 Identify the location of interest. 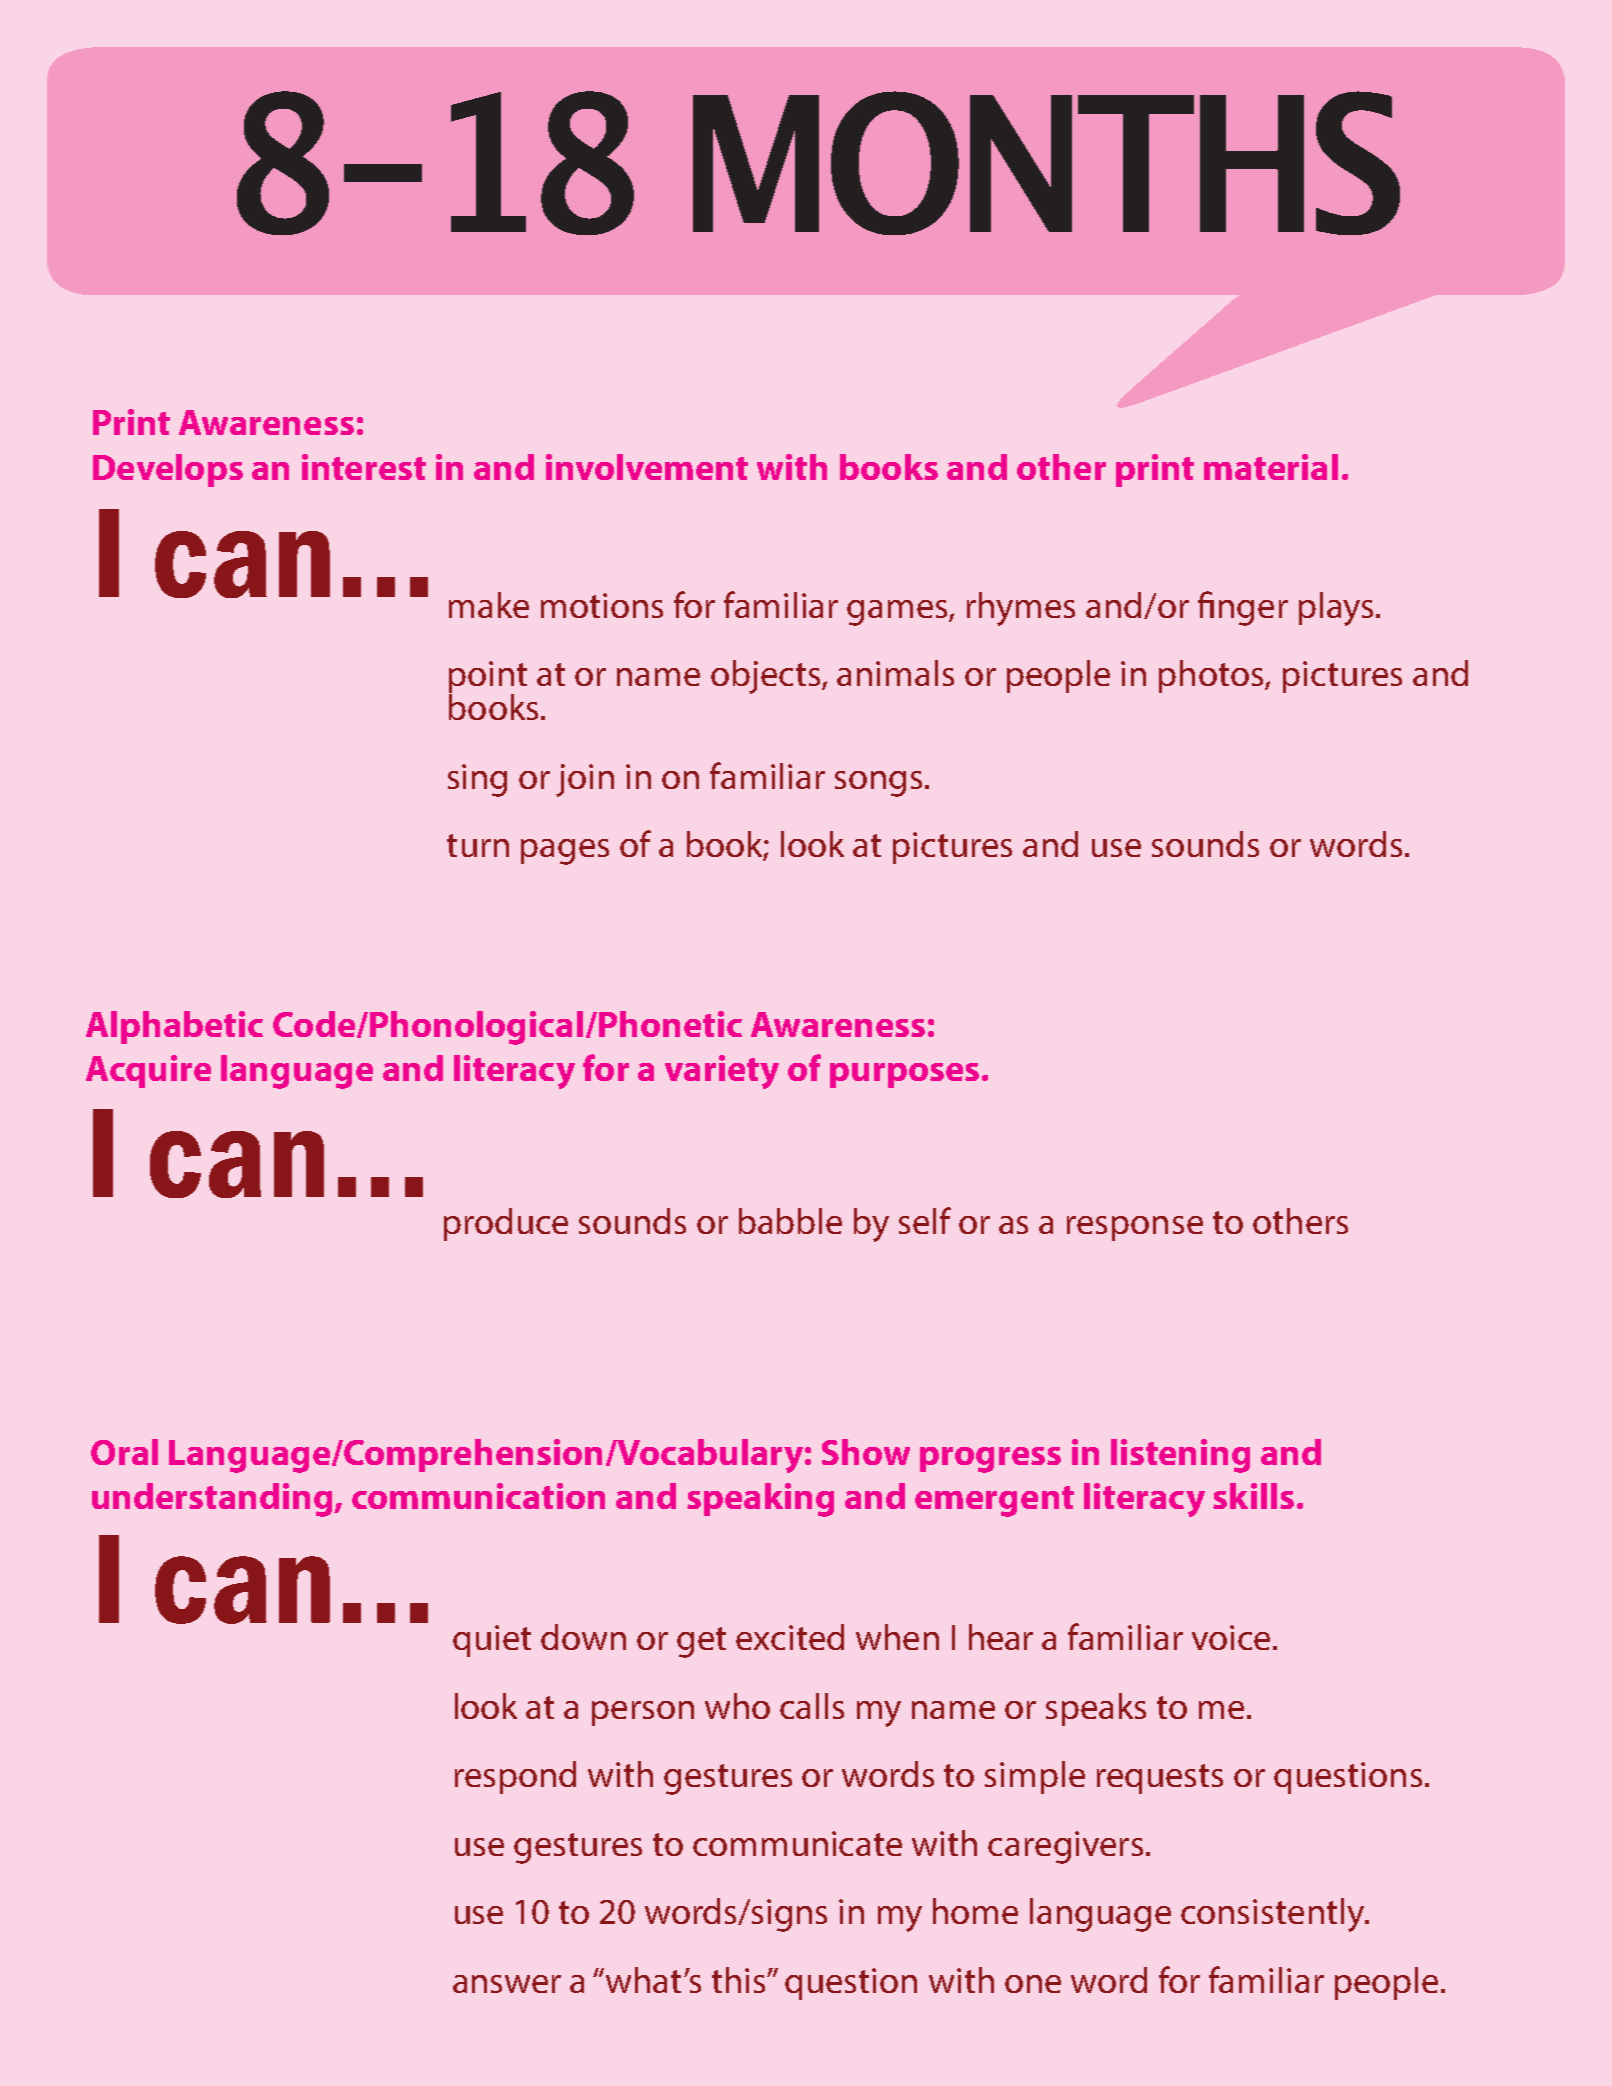
(364, 467).
